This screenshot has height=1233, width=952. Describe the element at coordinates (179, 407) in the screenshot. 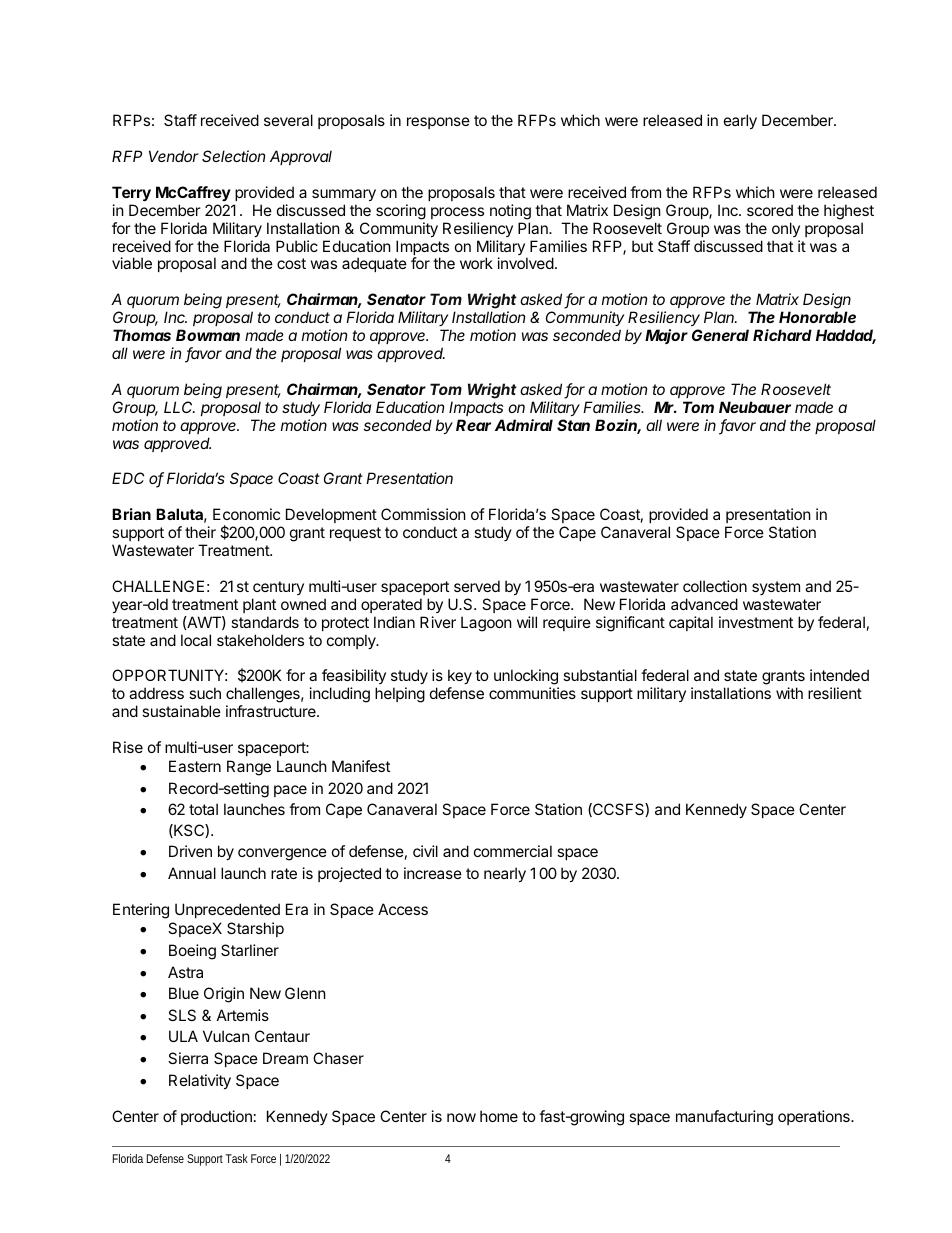

I see `LLC` at that location.
